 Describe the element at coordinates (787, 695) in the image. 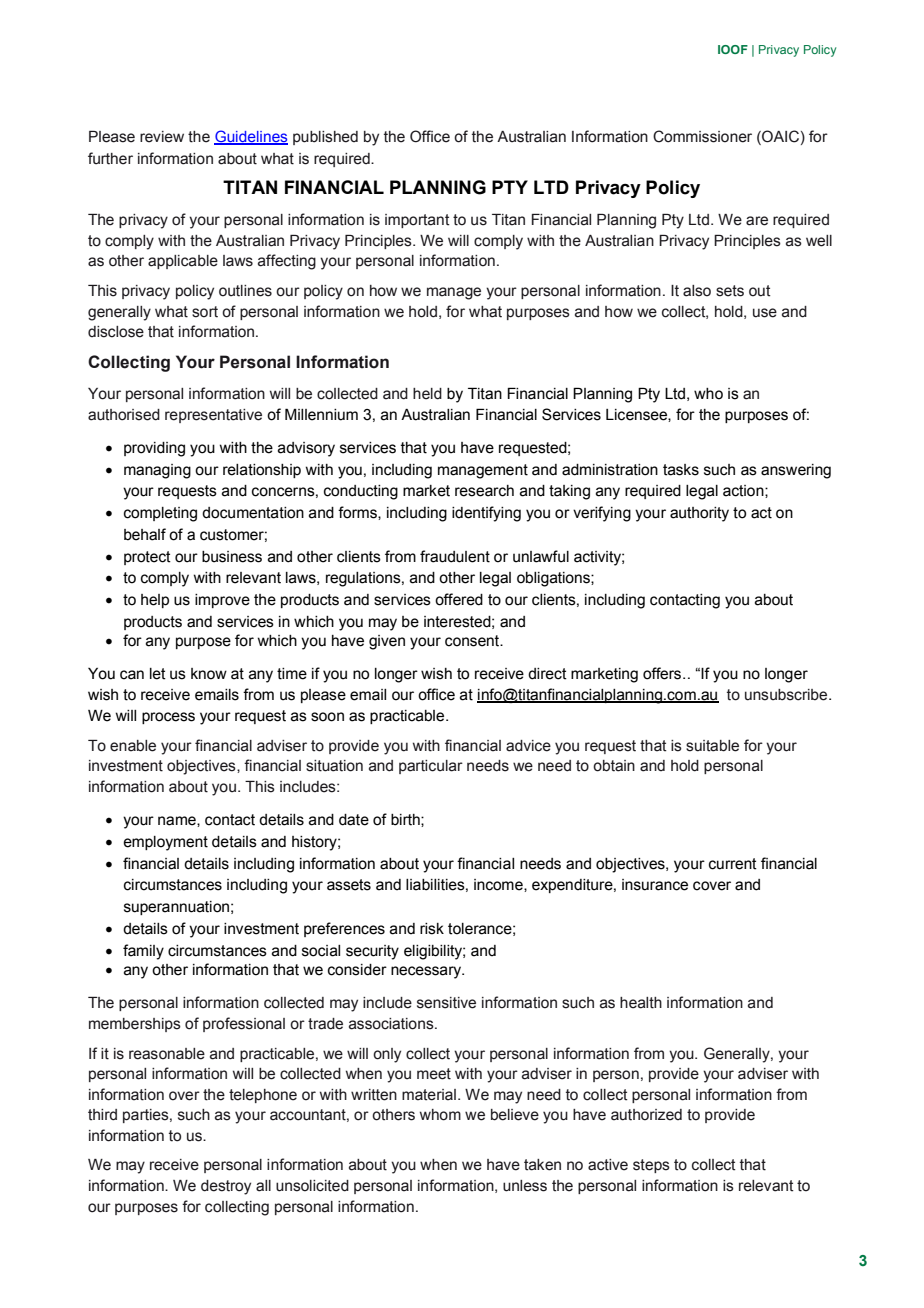

I see `unsubscribe` at that location.
